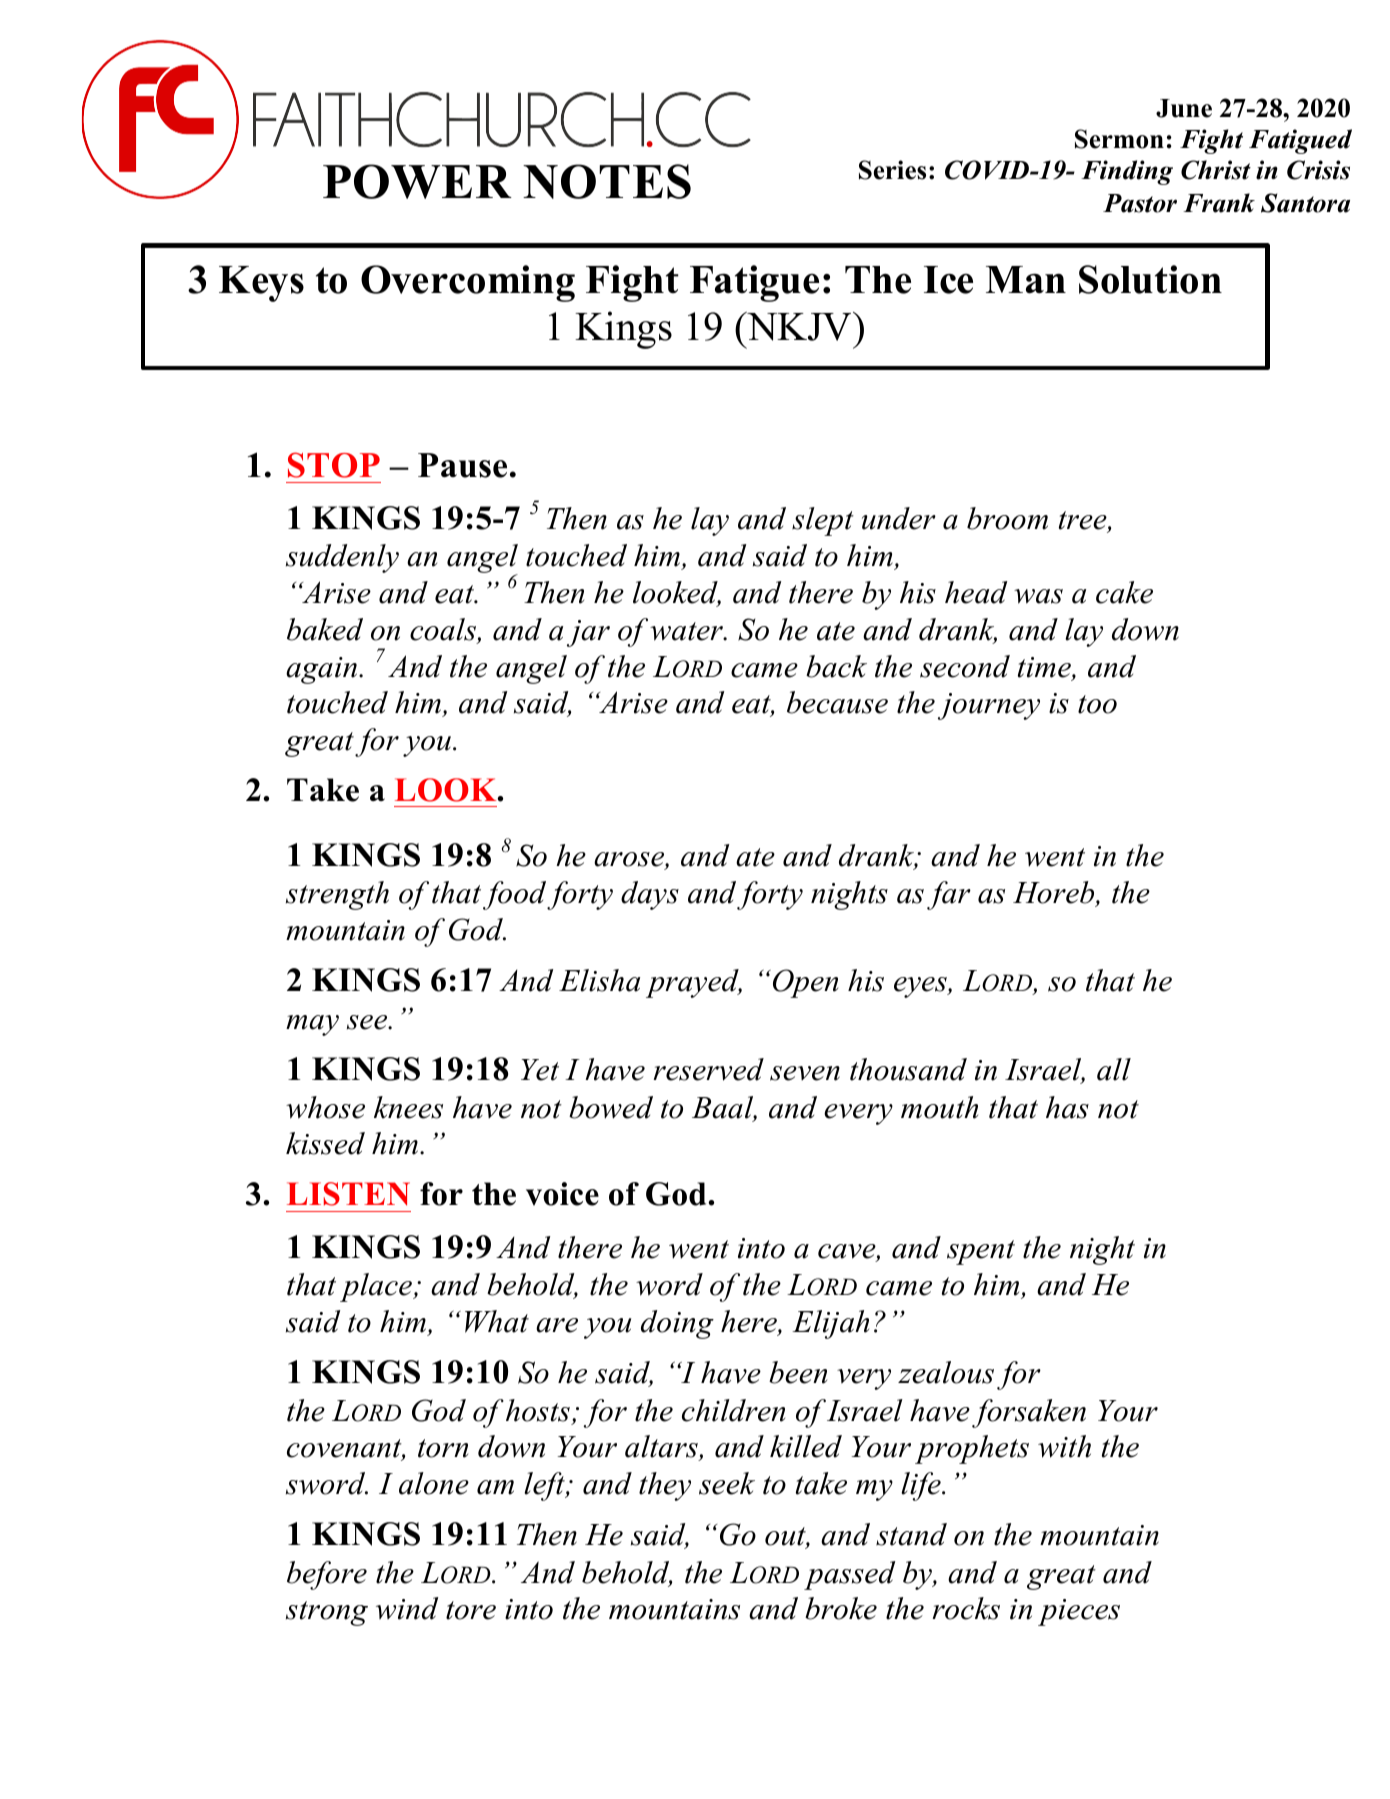 The image size is (1390, 1799). I want to click on Christ, so click(1216, 170).
